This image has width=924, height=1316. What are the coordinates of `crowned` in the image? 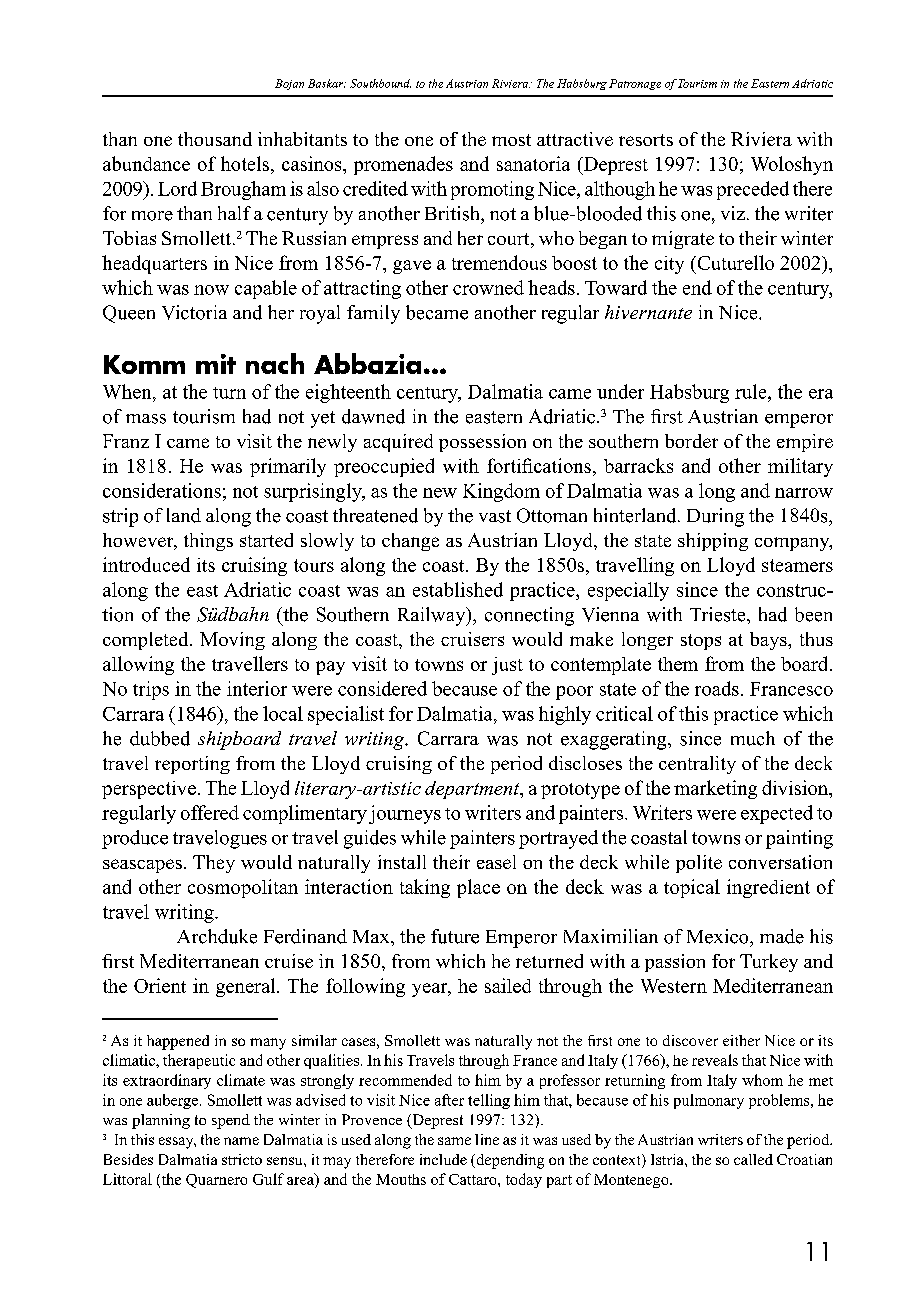 It's located at (488, 287).
